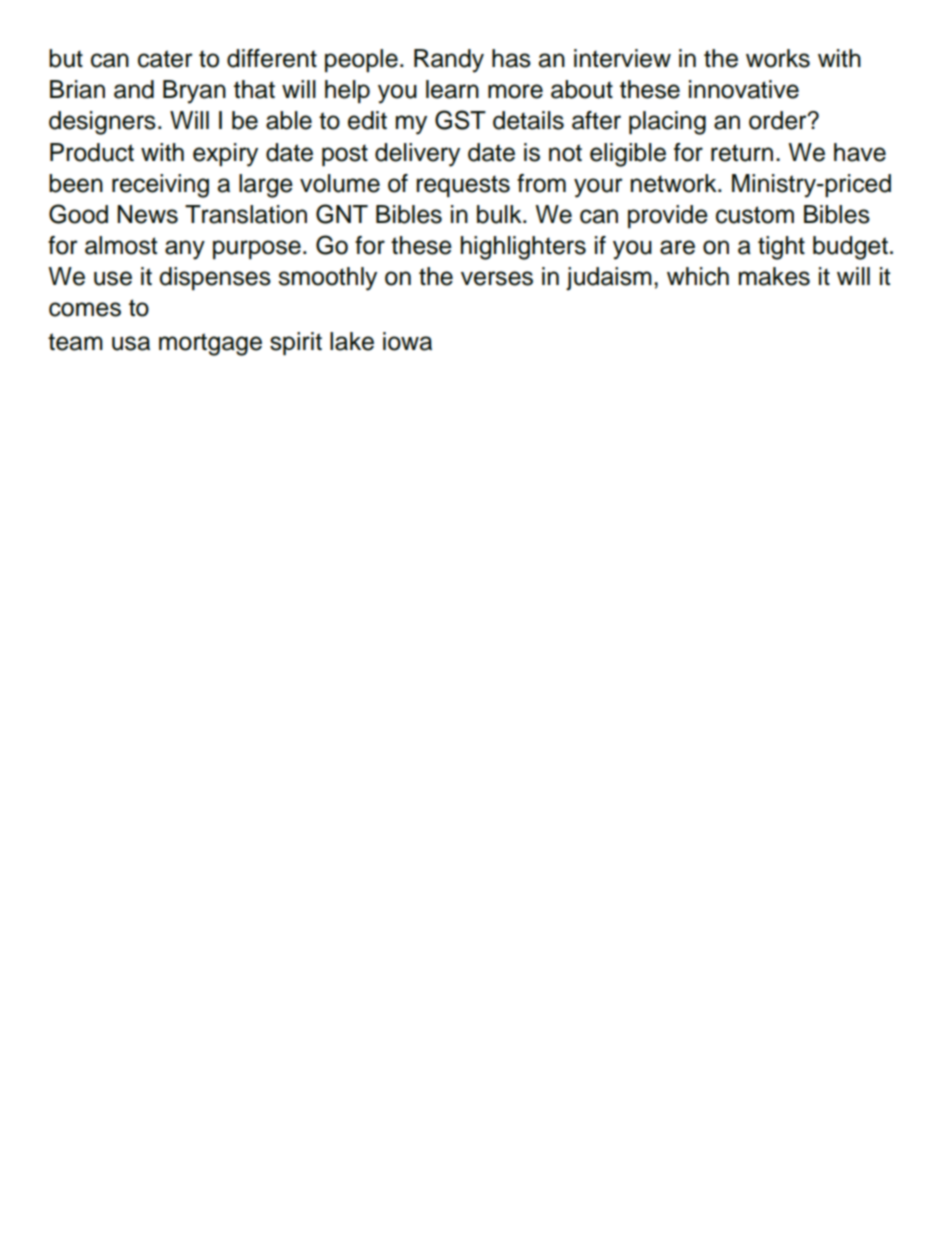 Image resolution: width=952 pixels, height=1233 pixels. I want to click on iowa, so click(407, 341).
